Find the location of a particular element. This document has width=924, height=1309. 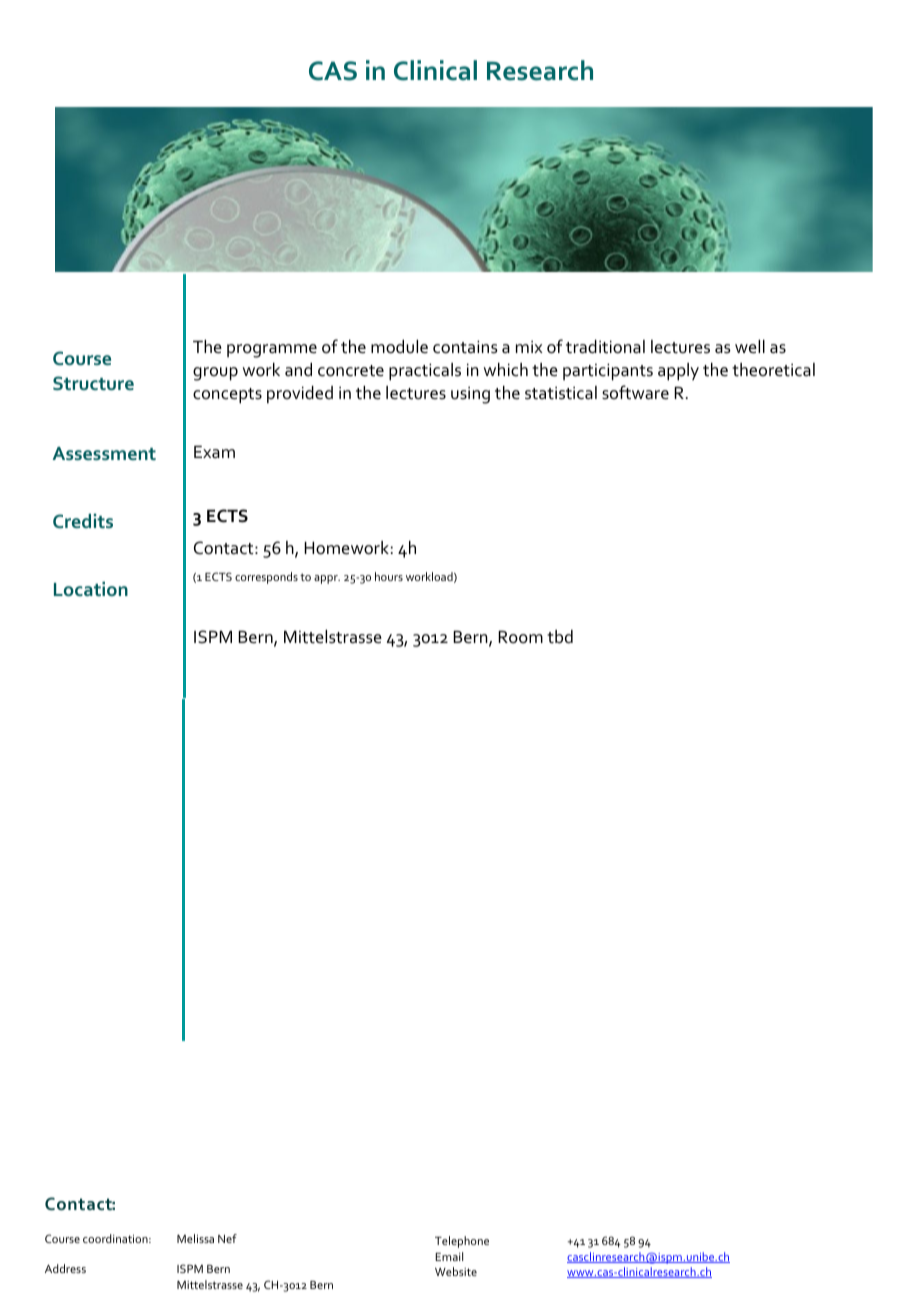

tbd is located at coordinates (560, 637).
